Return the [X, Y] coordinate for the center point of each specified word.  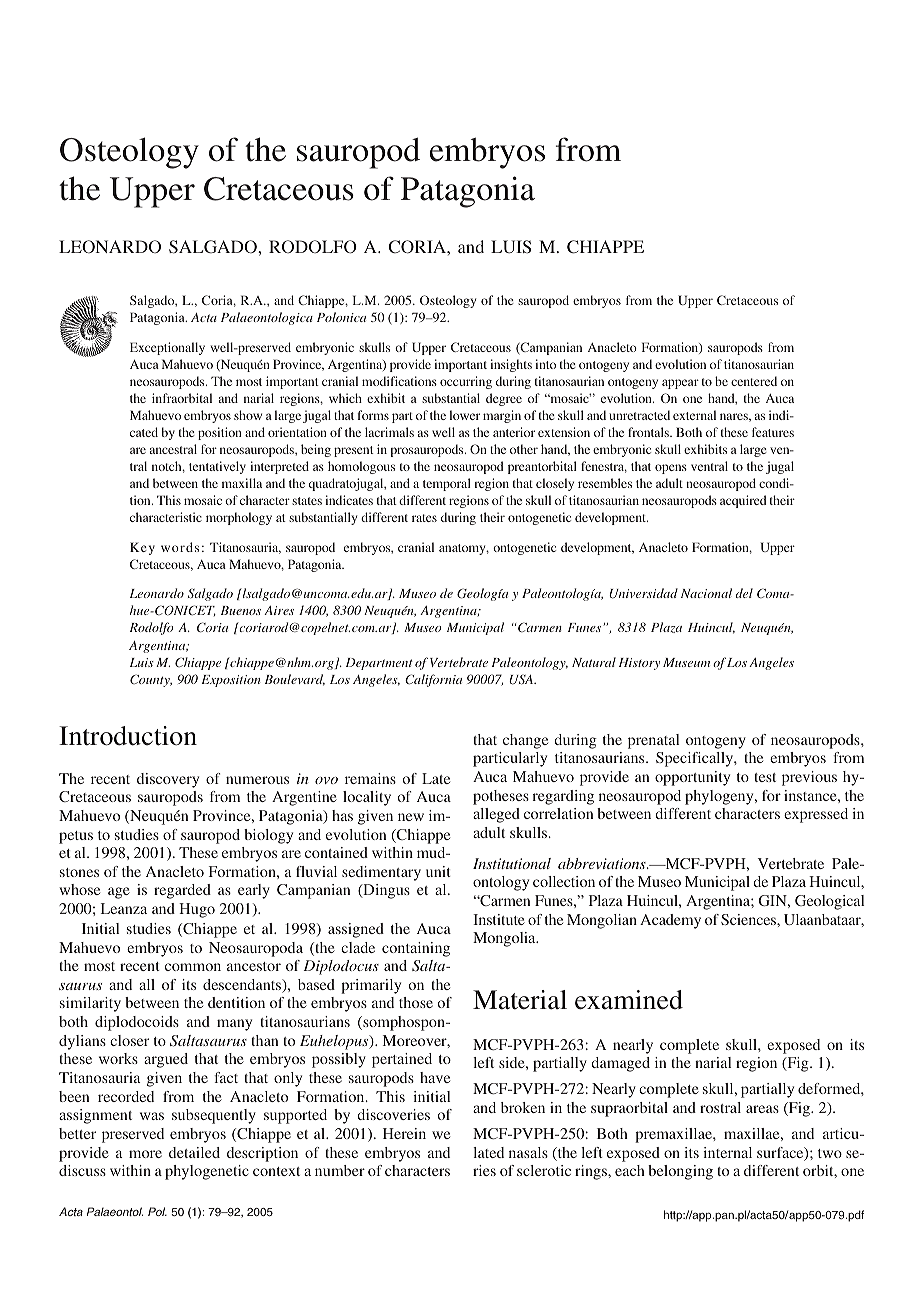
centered [754, 381]
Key [142, 548]
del [744, 593]
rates [424, 518]
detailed [194, 1152]
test [765, 777]
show [248, 415]
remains [370, 778]
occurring [466, 382]
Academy [670, 921]
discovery [168, 780]
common [193, 967]
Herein [404, 1133]
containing [416, 949]
